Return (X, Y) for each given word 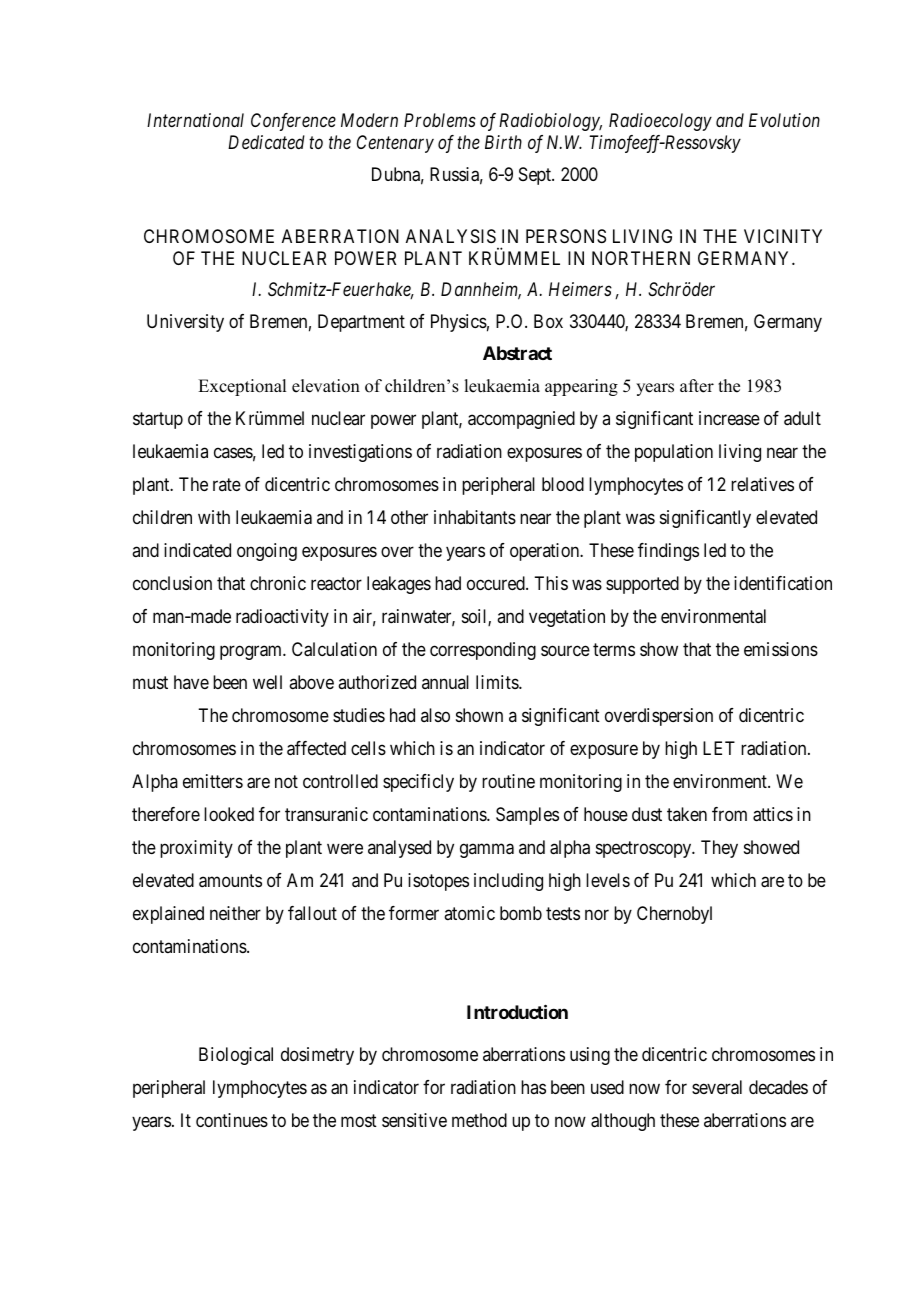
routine (508, 781)
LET (719, 748)
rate (227, 484)
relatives (762, 484)
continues (232, 1120)
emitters (213, 781)
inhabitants (475, 517)
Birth (503, 142)
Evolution (784, 120)
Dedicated (266, 142)
